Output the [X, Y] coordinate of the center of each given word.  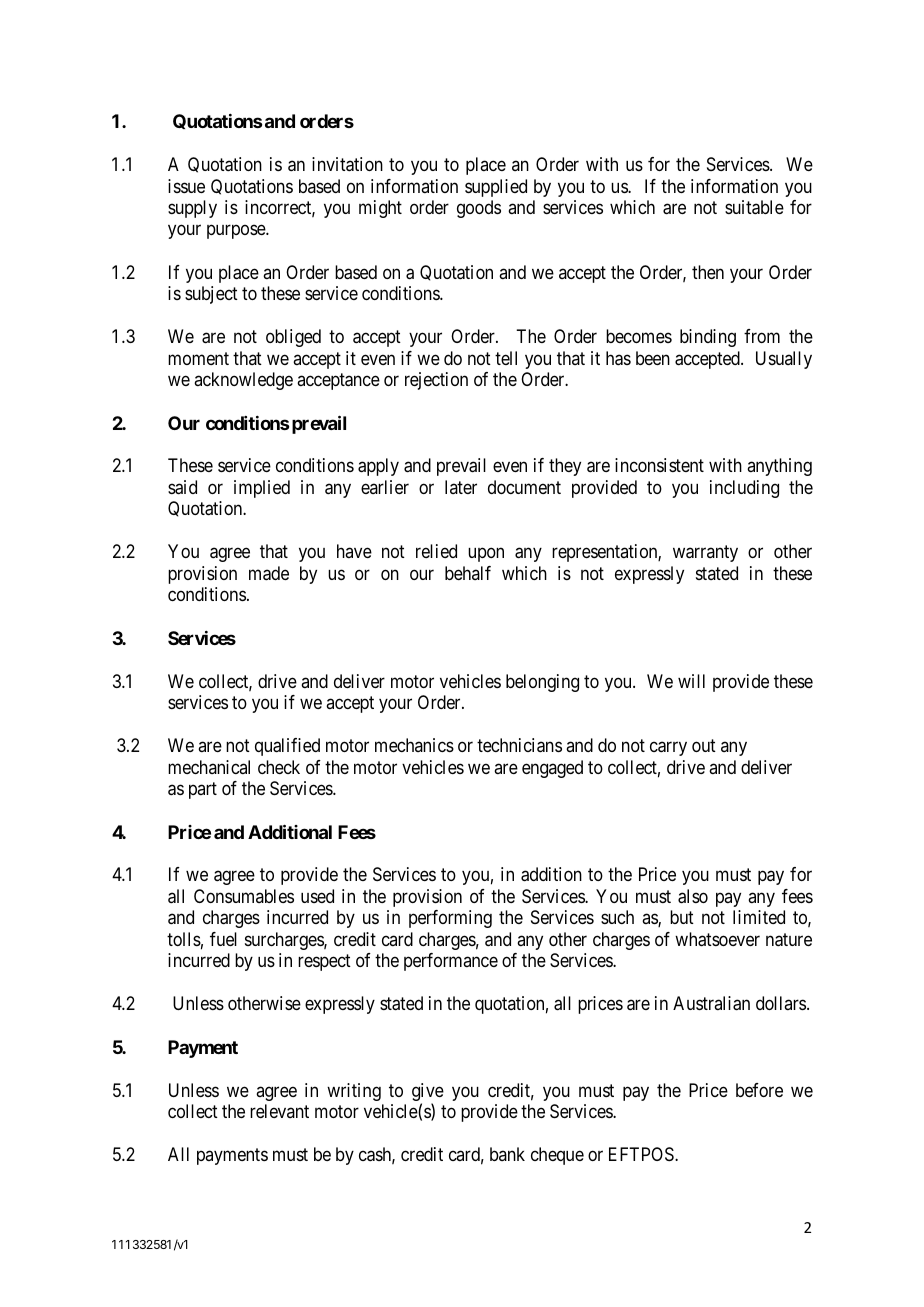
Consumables [244, 896]
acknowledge [243, 381]
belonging [542, 683]
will [691, 681]
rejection [436, 381]
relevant [279, 1111]
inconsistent [659, 465]
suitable [754, 207]
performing [450, 919]
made [269, 573]
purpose [237, 232]
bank [507, 1154]
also [693, 896]
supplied [496, 188]
